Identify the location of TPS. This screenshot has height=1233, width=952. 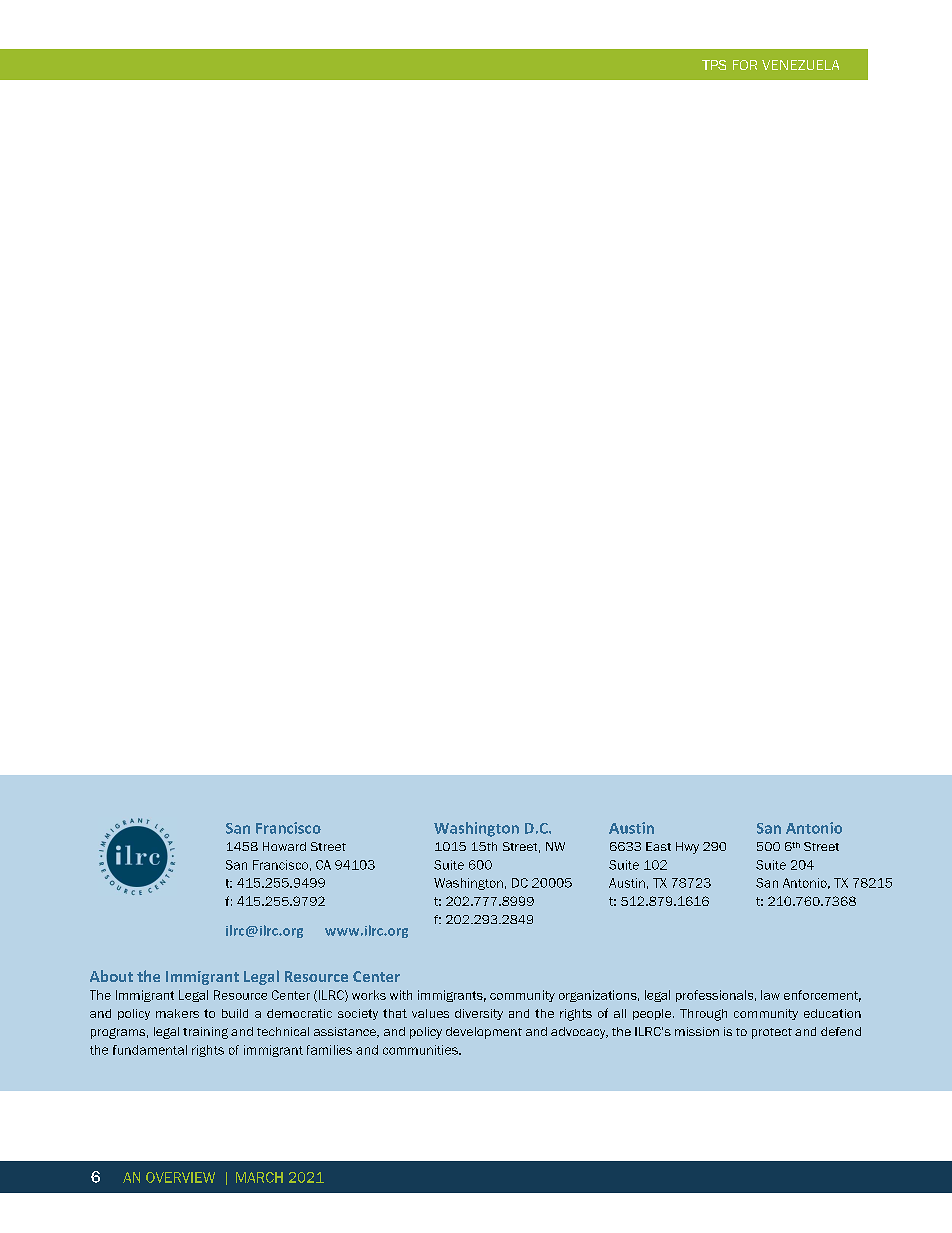
(714, 65).
